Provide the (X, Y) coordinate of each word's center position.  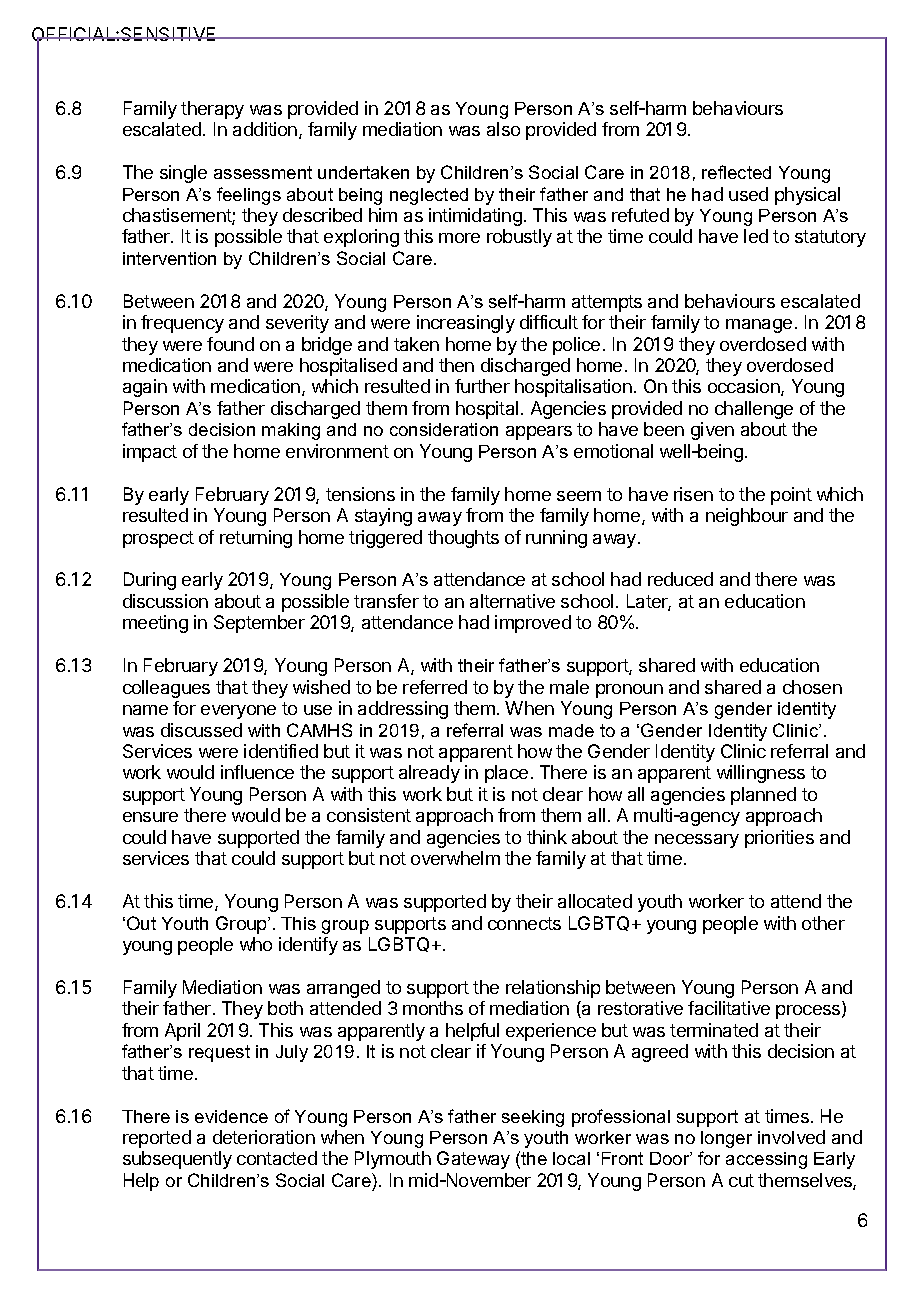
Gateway (473, 1160)
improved (533, 624)
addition (265, 129)
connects (524, 923)
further (482, 386)
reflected (736, 172)
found (230, 344)
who (256, 944)
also (503, 129)
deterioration (264, 1137)
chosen (812, 687)
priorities (779, 839)
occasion (745, 387)
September (259, 624)
